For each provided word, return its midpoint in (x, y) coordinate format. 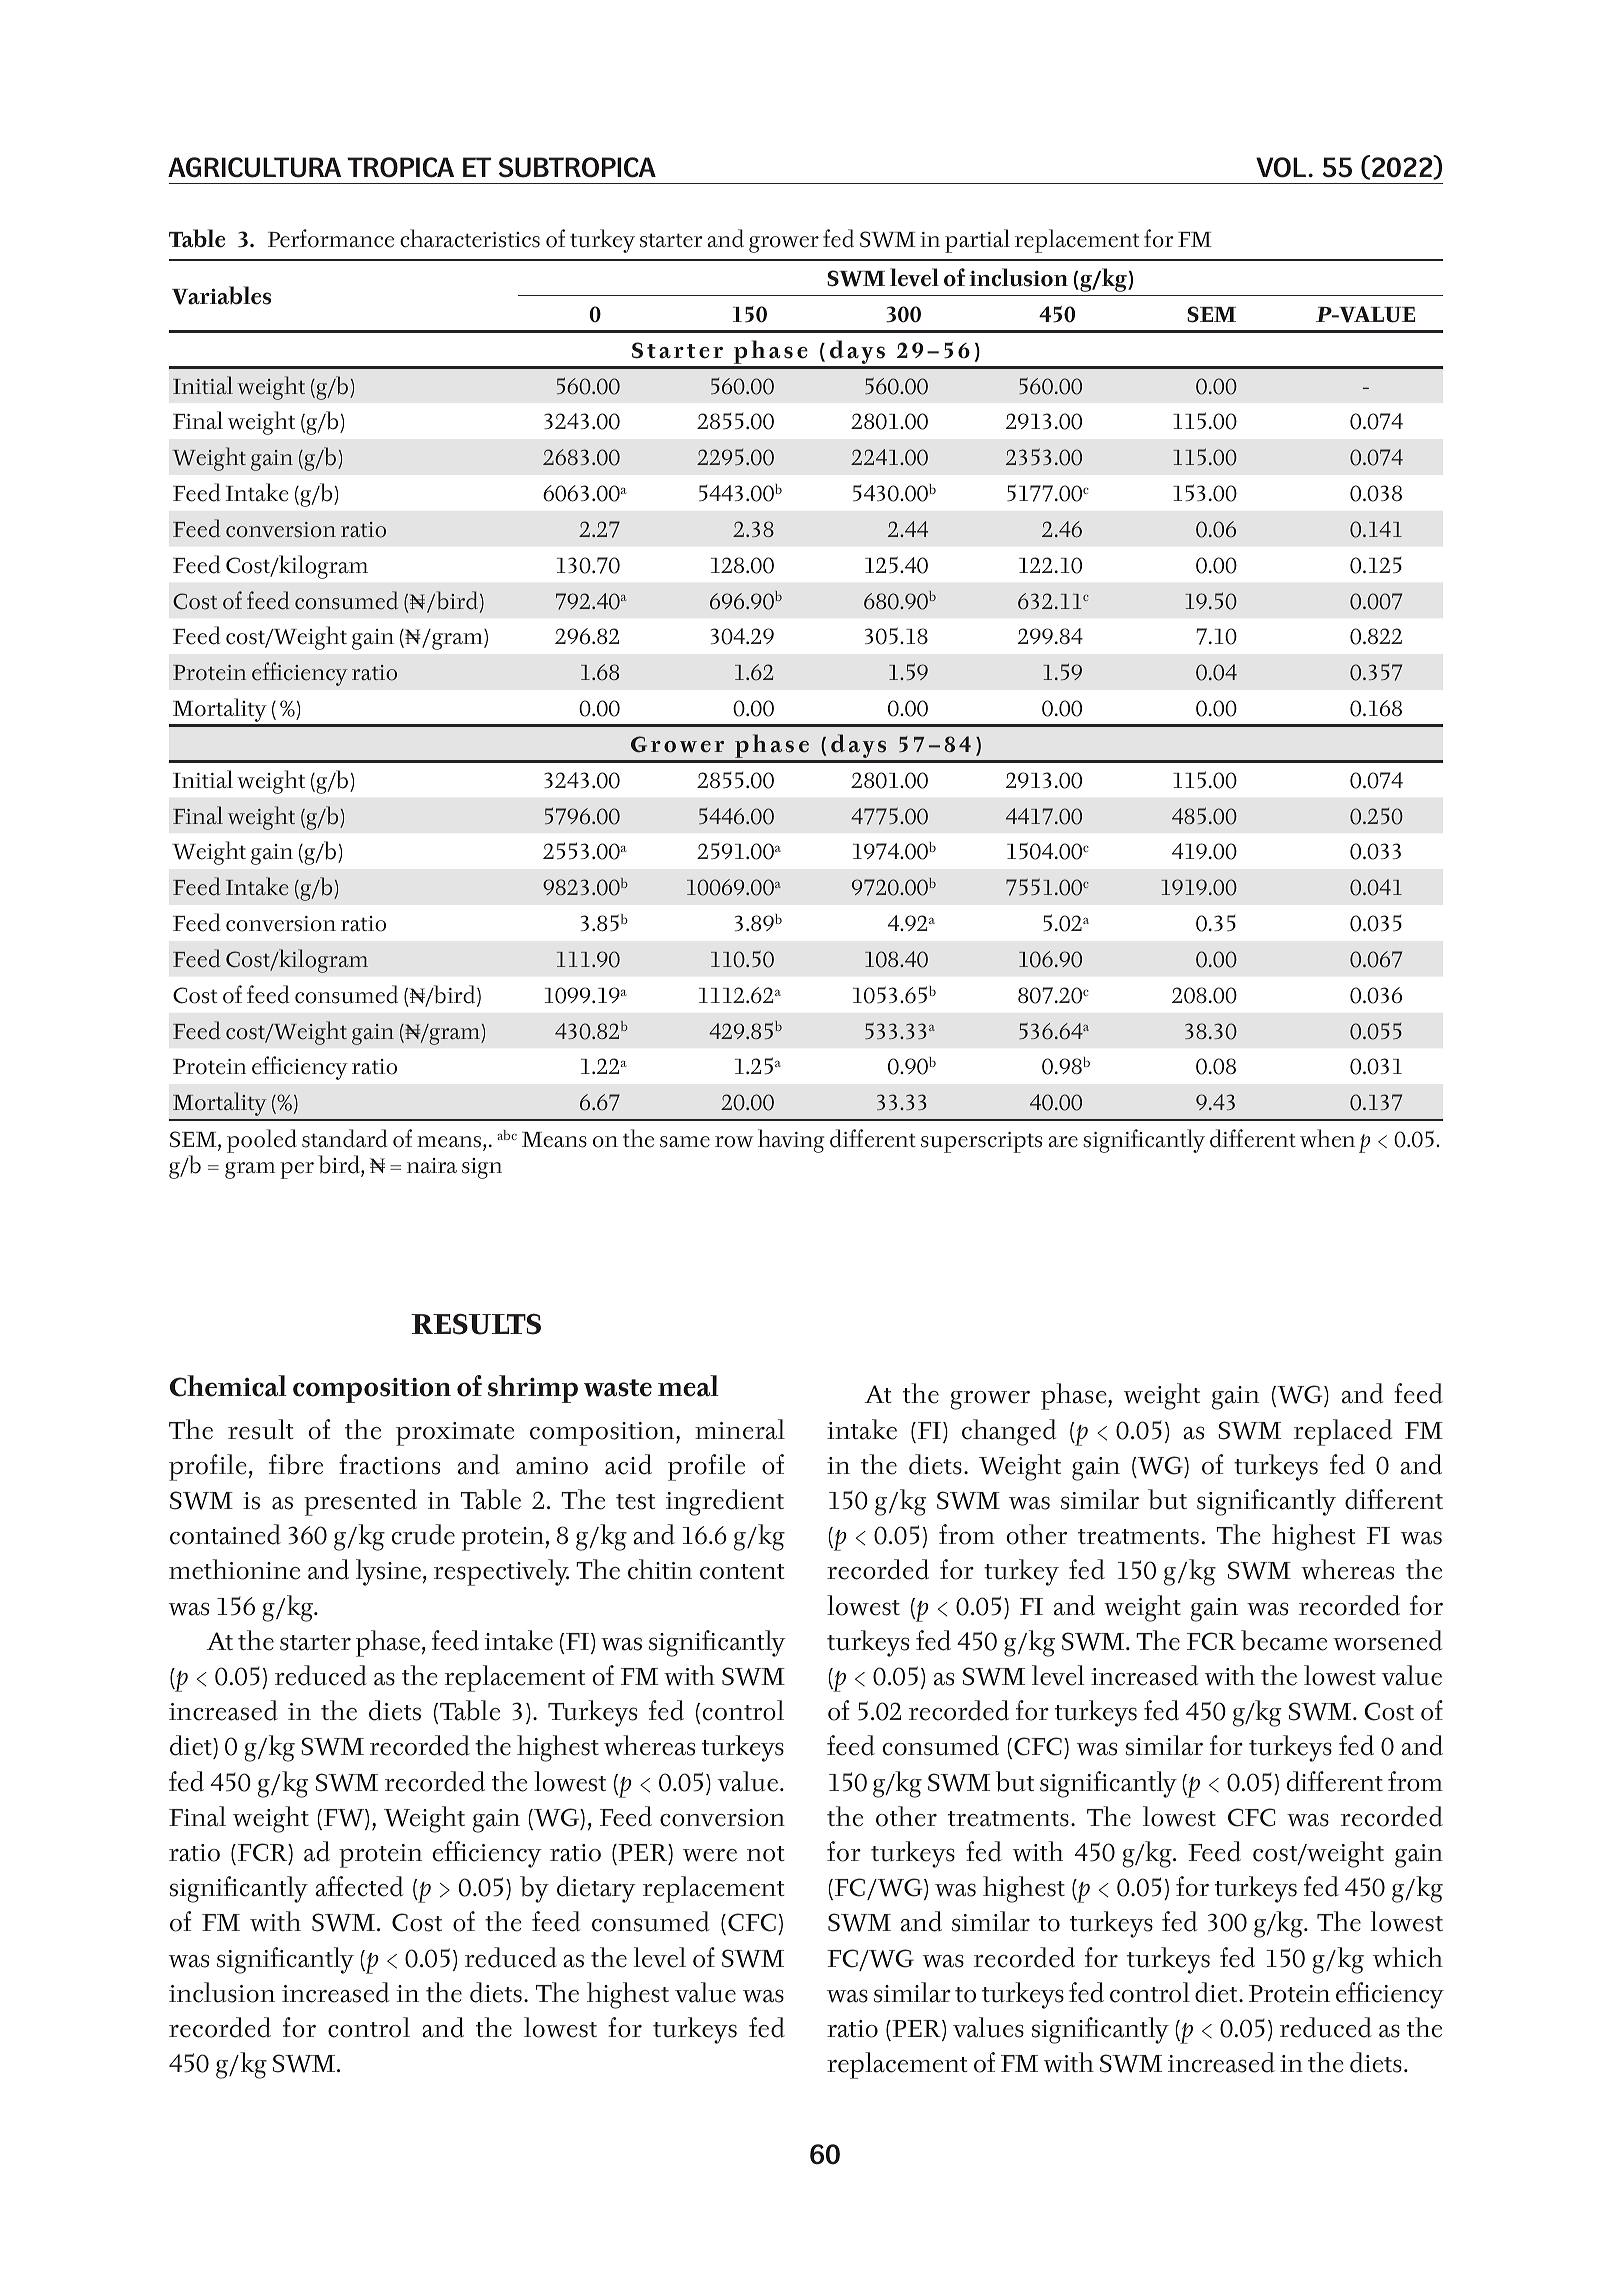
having (791, 1141)
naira (432, 1166)
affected (359, 1886)
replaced (1343, 1432)
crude (423, 1534)
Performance (331, 238)
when (1327, 1138)
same (685, 1142)
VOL (1282, 167)
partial (977, 241)
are (1063, 1142)
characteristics (470, 238)
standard (344, 1138)
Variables (221, 295)
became (1284, 1640)
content (742, 1572)
